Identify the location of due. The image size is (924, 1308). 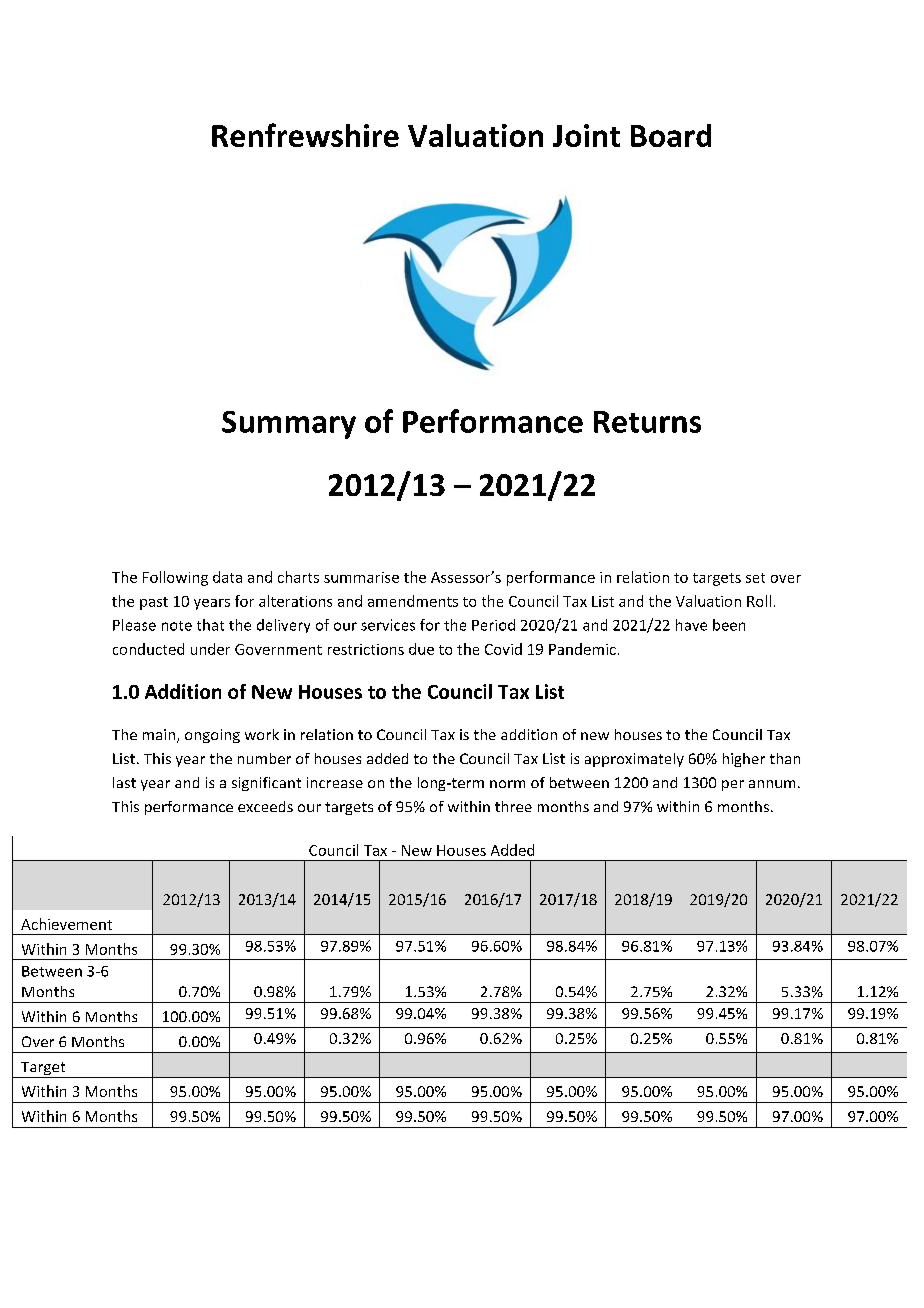
(421, 649).
